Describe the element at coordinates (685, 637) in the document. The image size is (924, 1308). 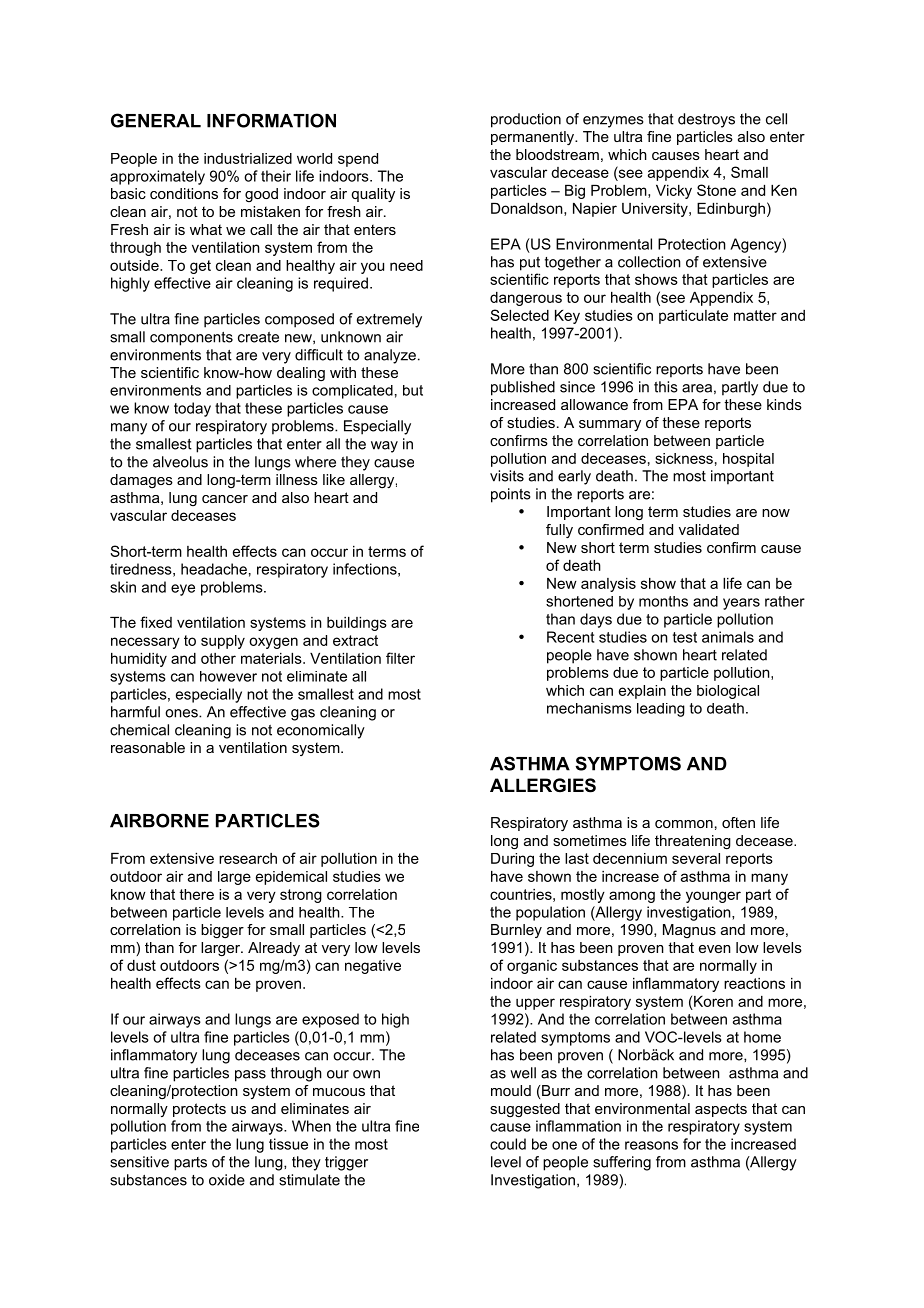
I see `test` at that location.
